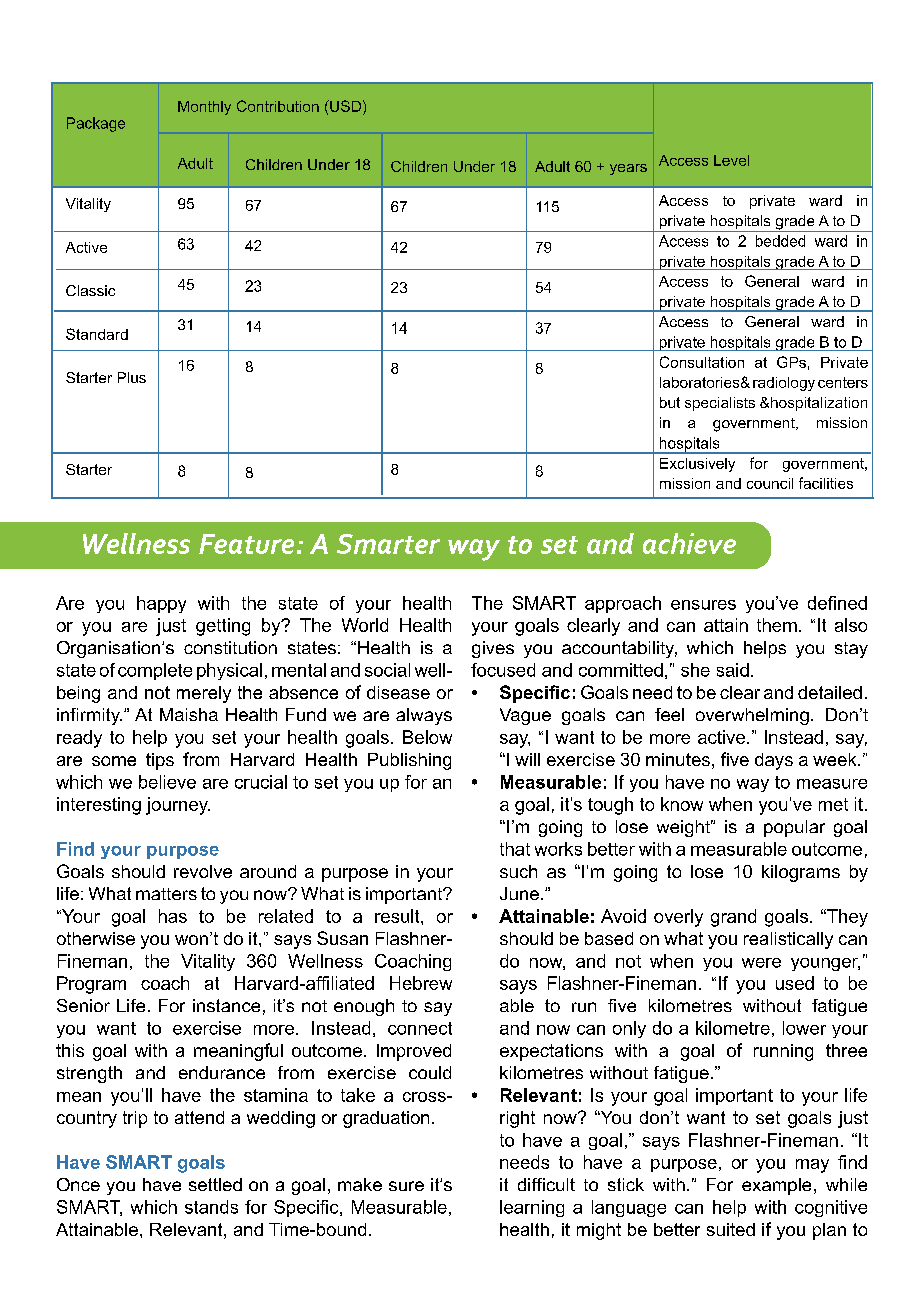  I want to click on World, so click(365, 625).
